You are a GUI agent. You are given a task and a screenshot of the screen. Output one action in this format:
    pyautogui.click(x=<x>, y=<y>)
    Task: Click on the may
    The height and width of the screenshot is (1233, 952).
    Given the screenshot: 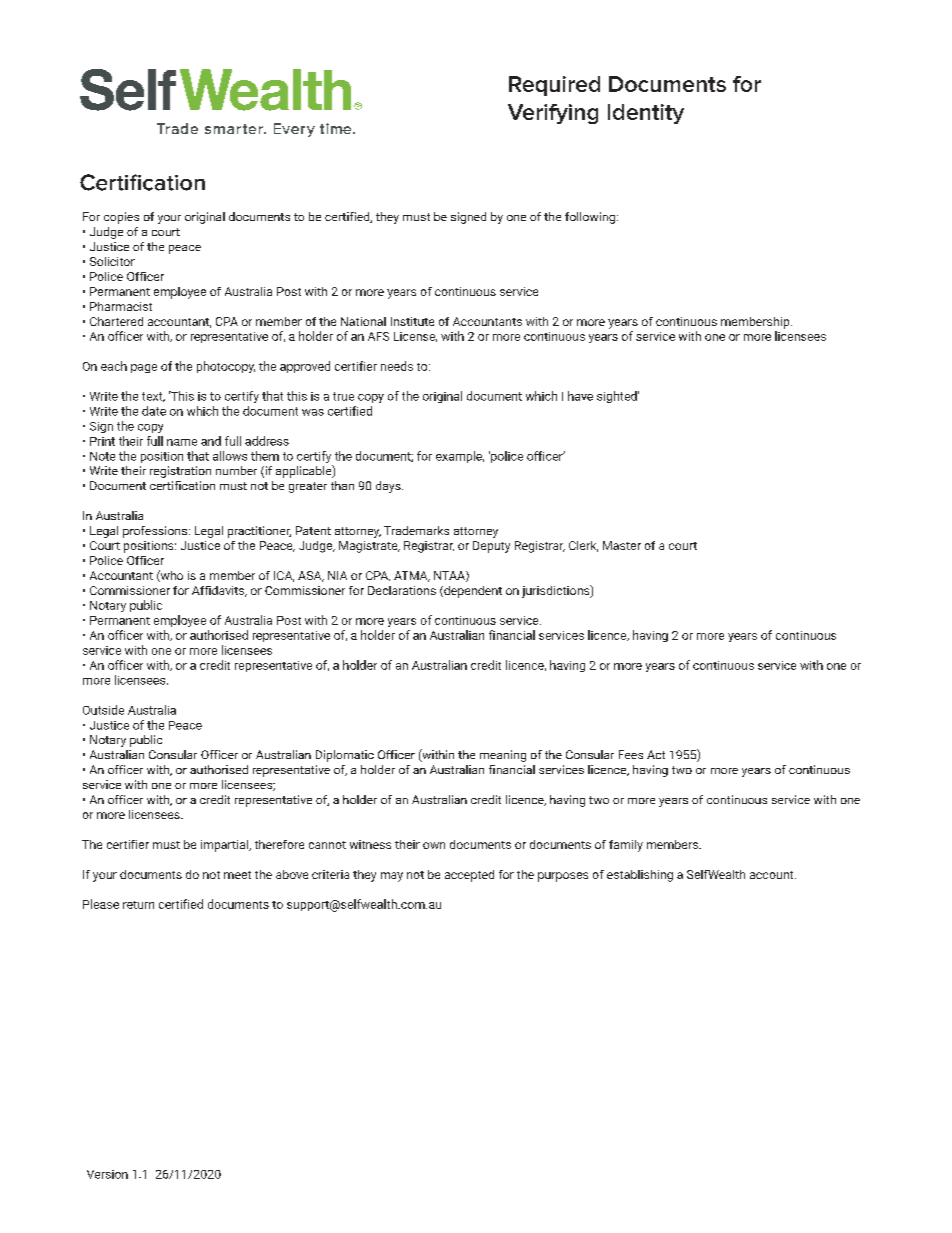 What is the action you would take?
    pyautogui.click(x=392, y=877)
